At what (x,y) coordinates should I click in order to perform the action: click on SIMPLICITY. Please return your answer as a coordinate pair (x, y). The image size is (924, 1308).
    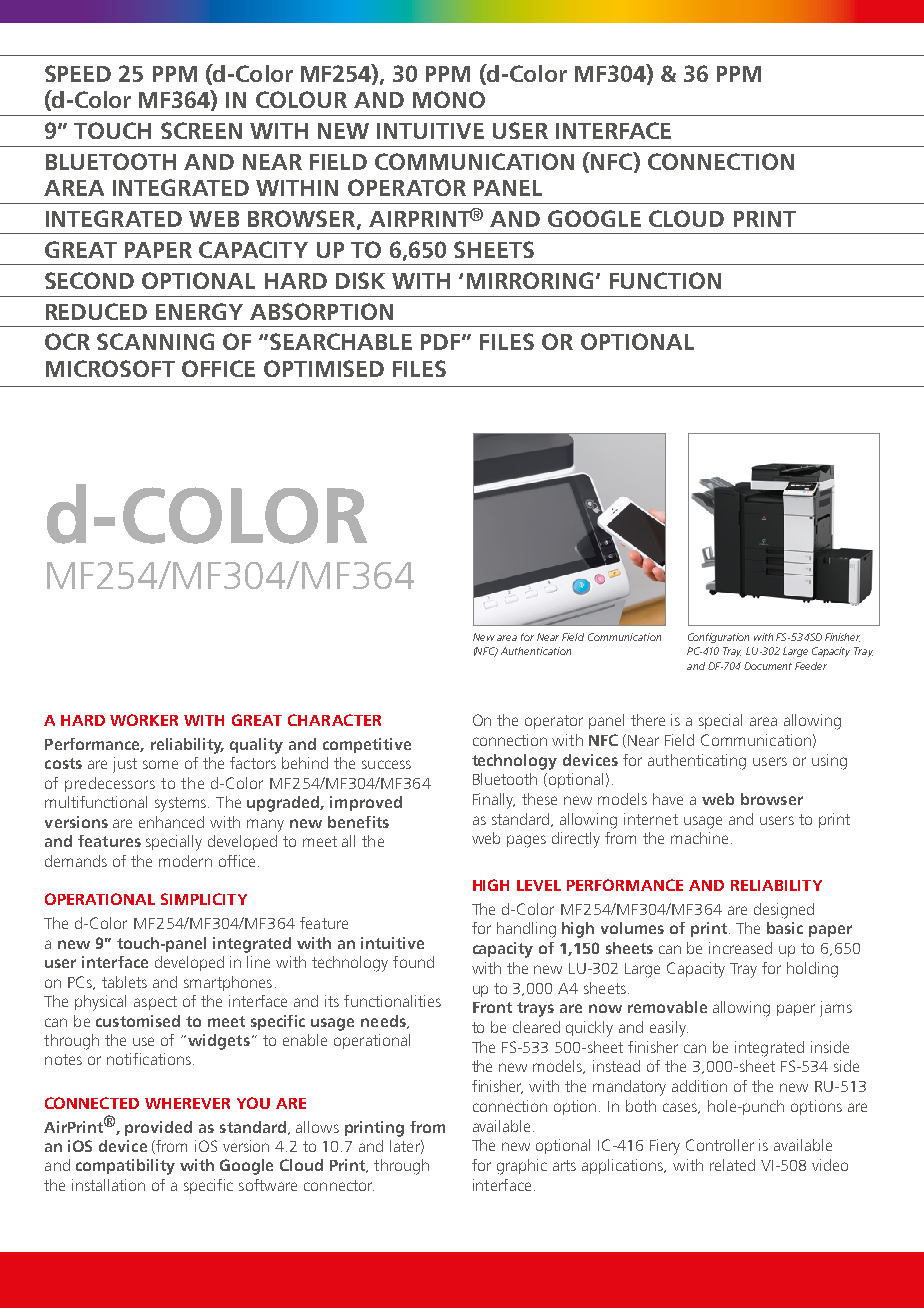
    Looking at the image, I should click on (204, 899).
